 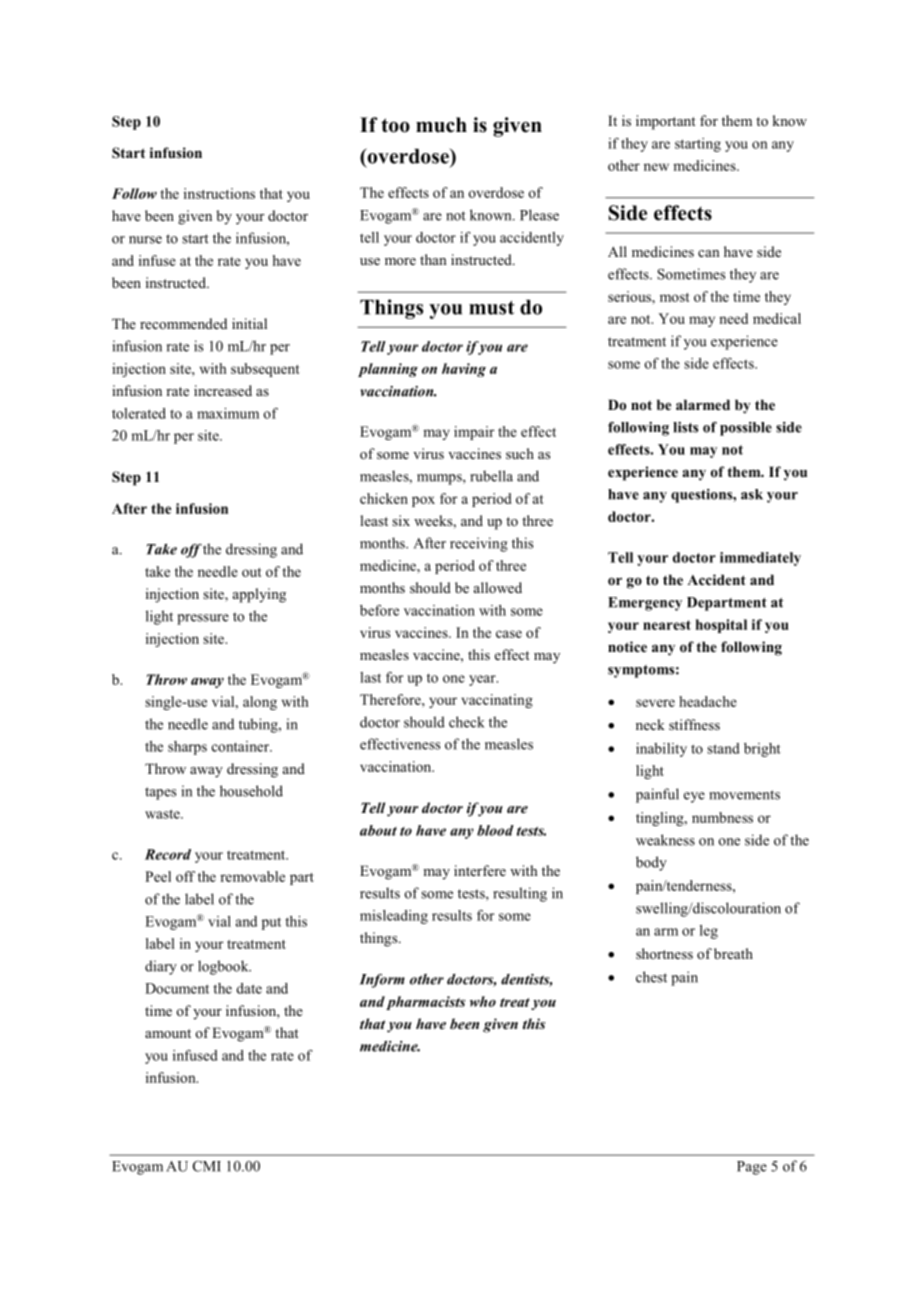 I want to click on Page, so click(x=752, y=1168).
